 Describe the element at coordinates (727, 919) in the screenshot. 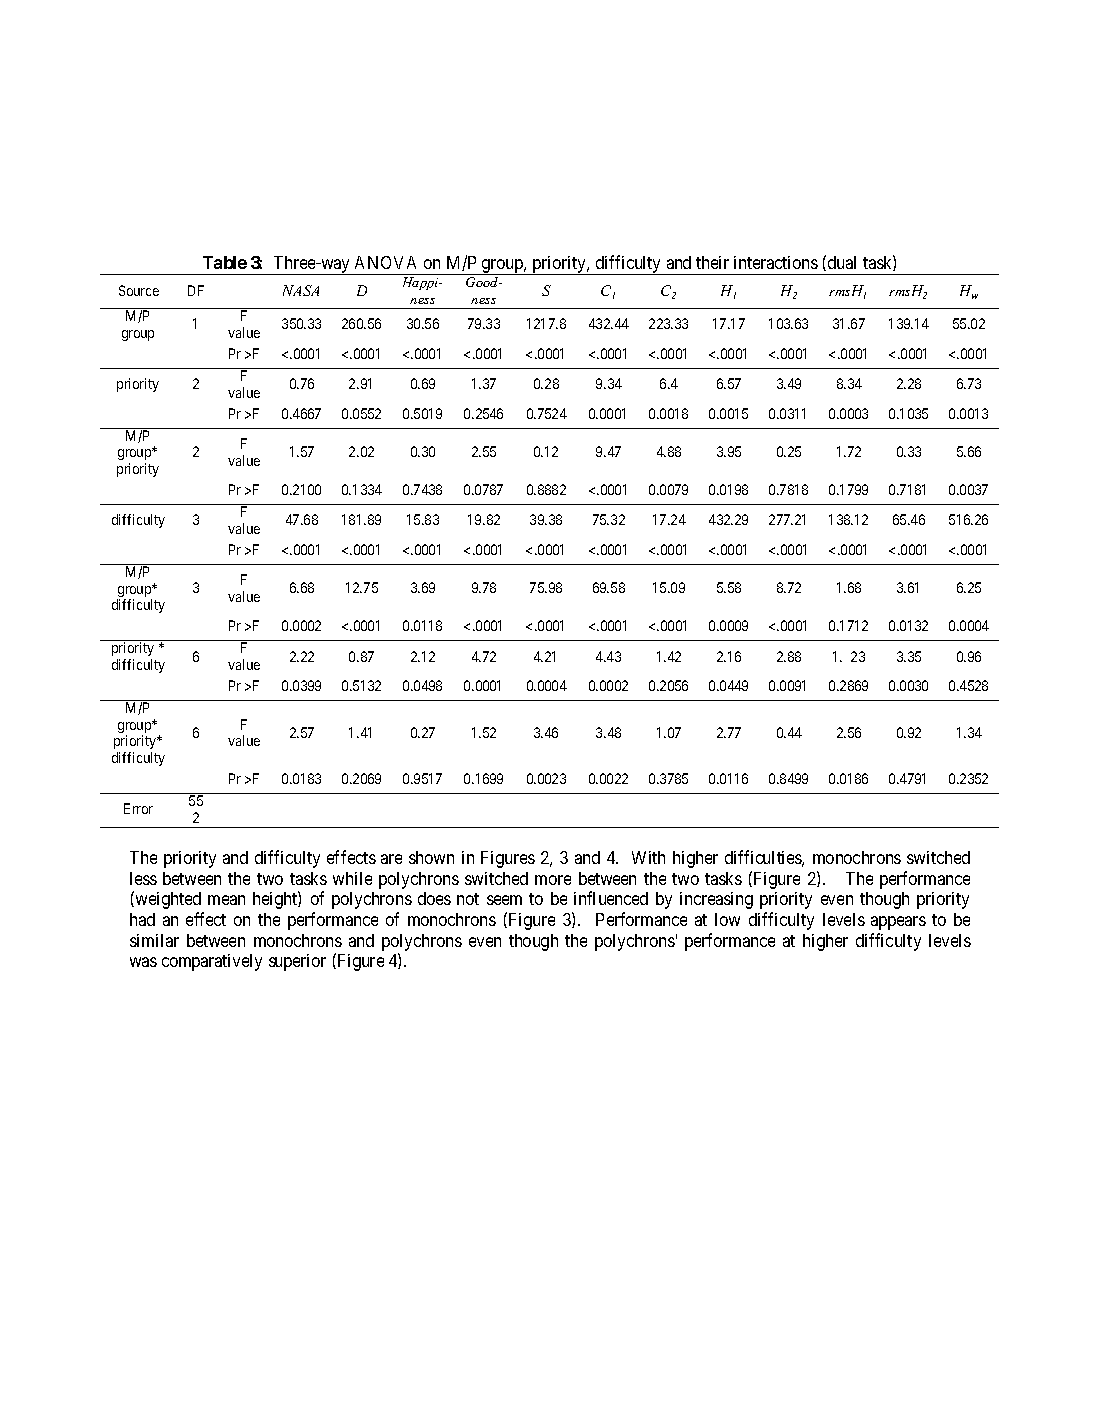

I see `low` at that location.
